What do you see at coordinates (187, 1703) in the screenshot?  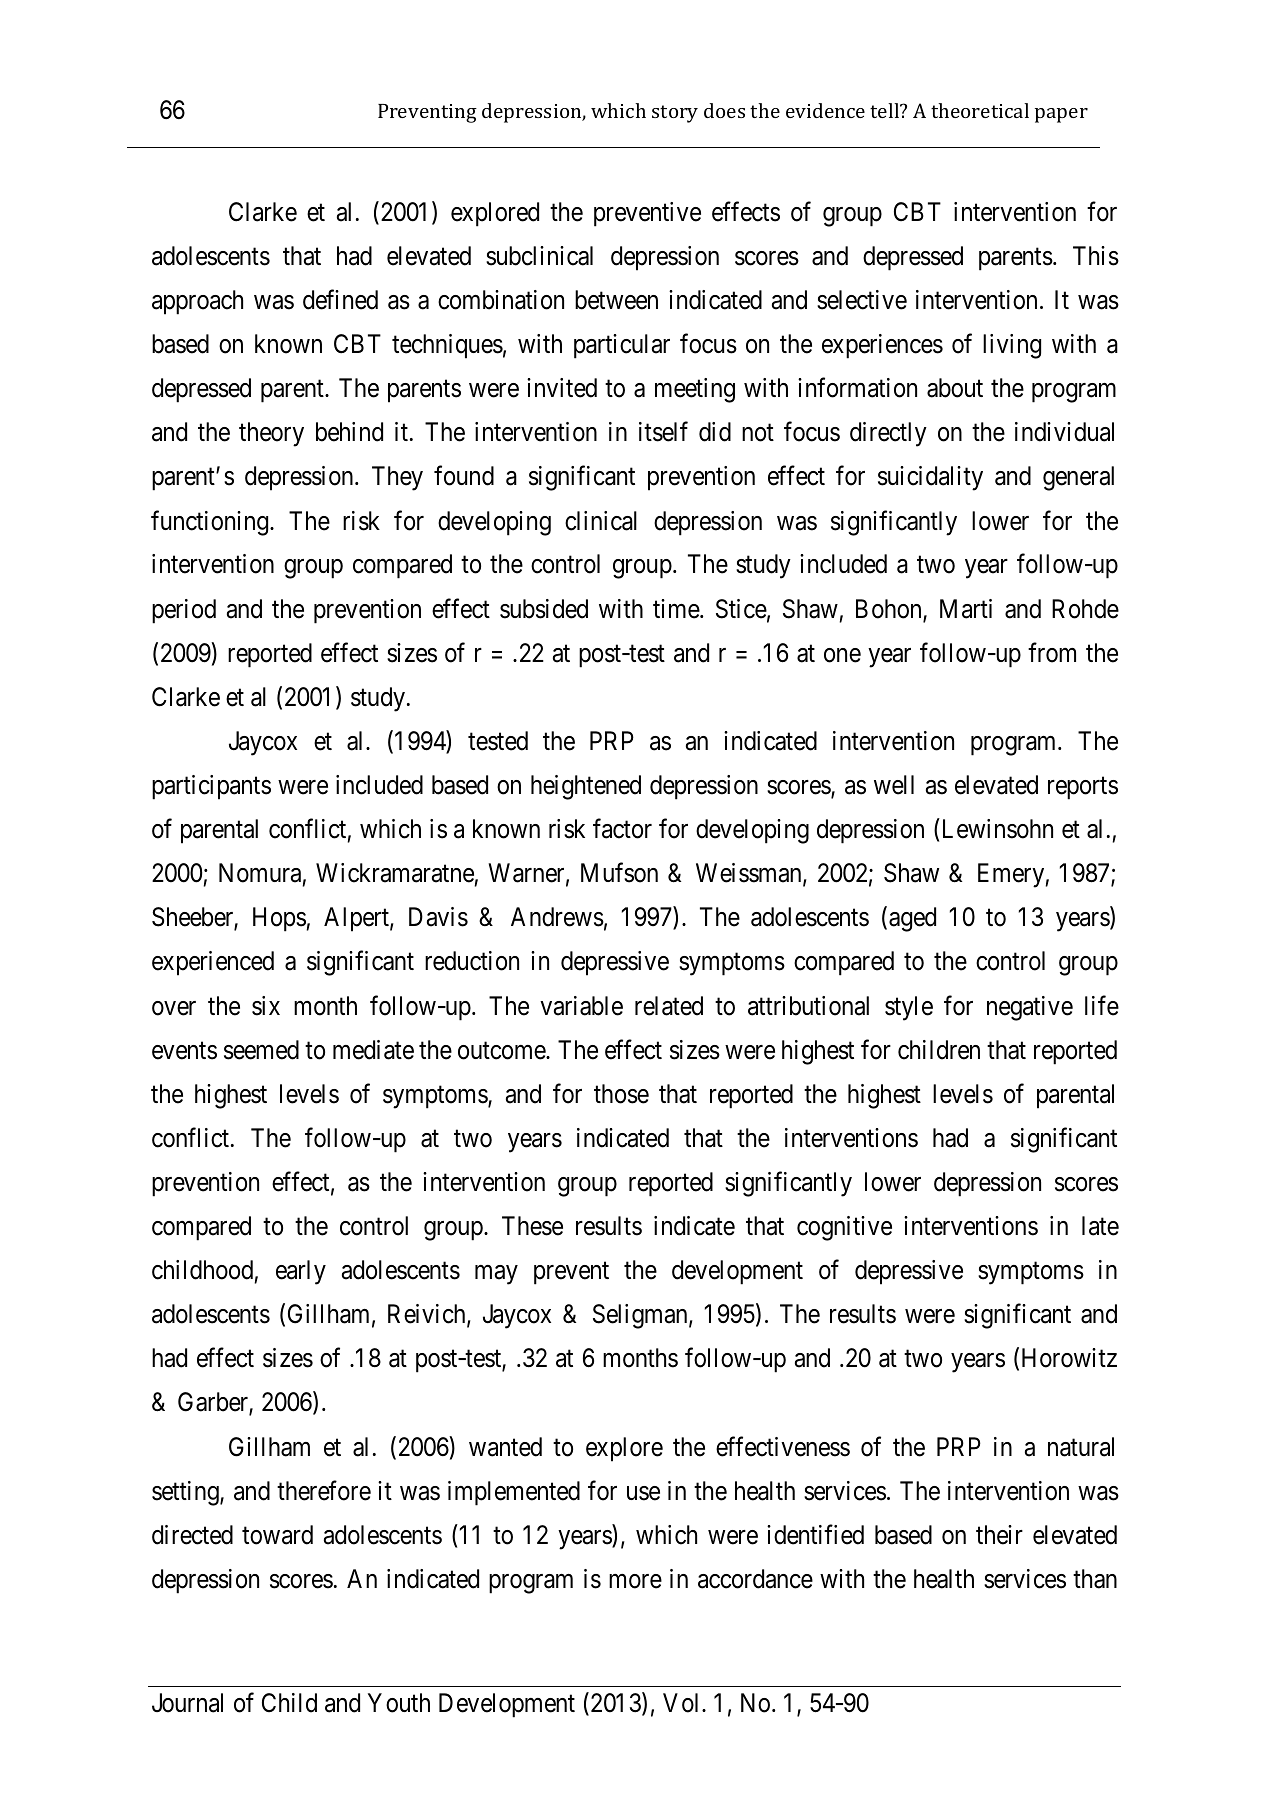 I see `Journal` at bounding box center [187, 1703].
